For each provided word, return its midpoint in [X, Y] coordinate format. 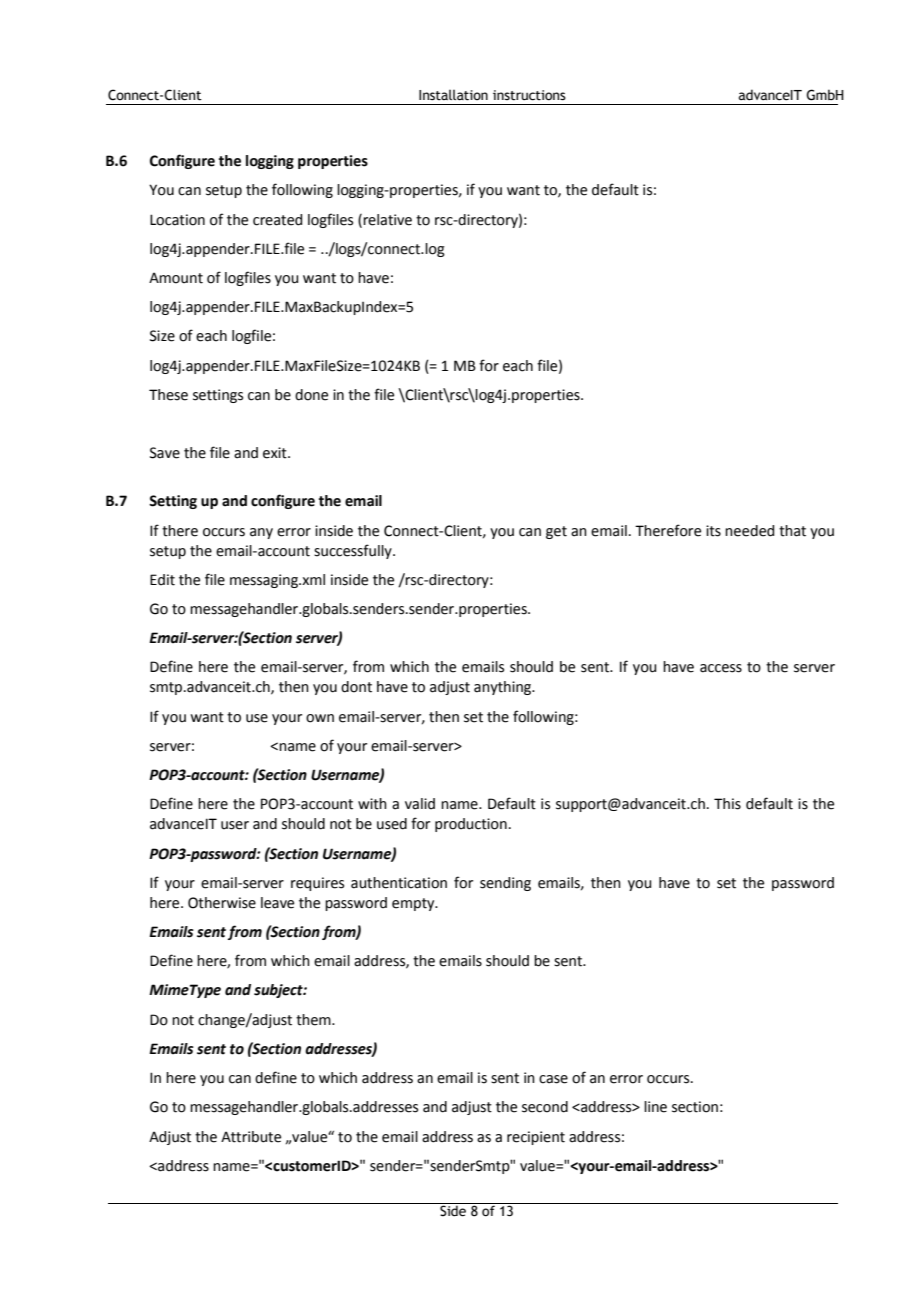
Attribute [251, 1137]
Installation [453, 95]
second [545, 1107]
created [277, 220]
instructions [529, 95]
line [655, 1107]
